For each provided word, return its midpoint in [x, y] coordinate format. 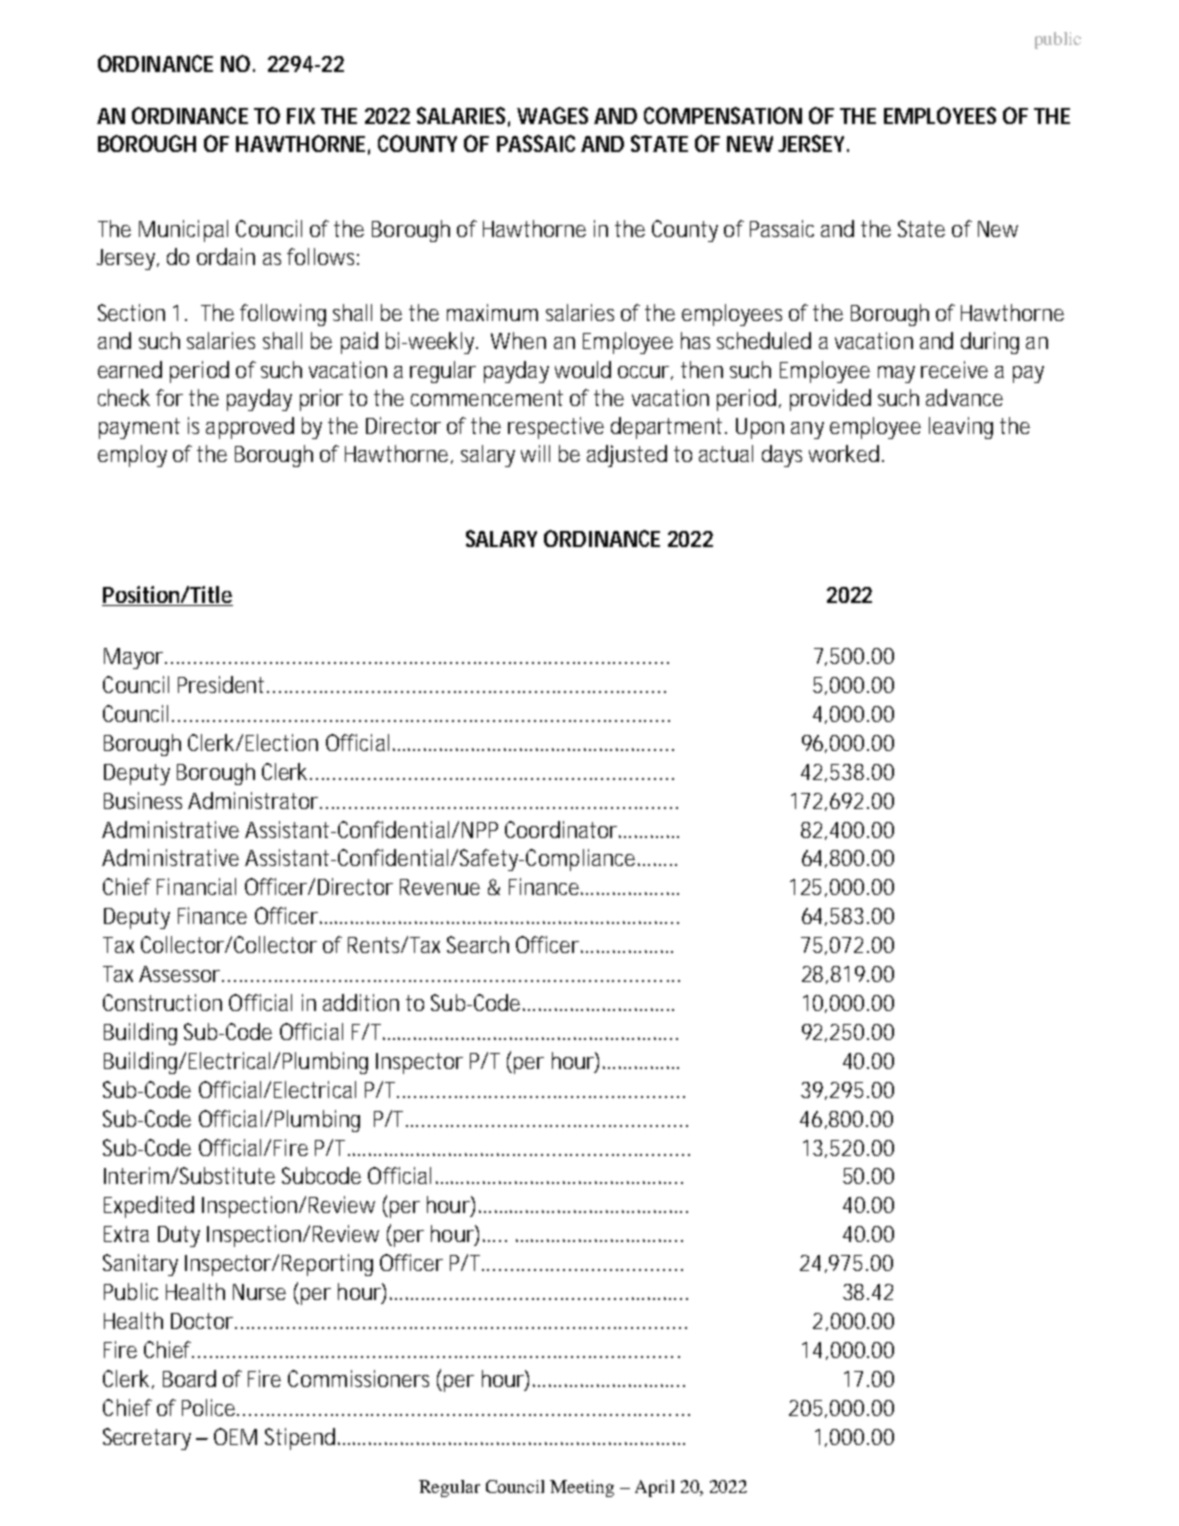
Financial [196, 886]
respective [556, 428]
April [654, 1488]
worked [844, 453]
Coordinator [562, 829]
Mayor [135, 658]
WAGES [552, 115]
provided [830, 400]
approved [250, 428]
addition [361, 1002]
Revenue [440, 887]
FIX [301, 116]
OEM [235, 1436]
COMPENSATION [723, 115]
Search [478, 944]
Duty [179, 1236]
